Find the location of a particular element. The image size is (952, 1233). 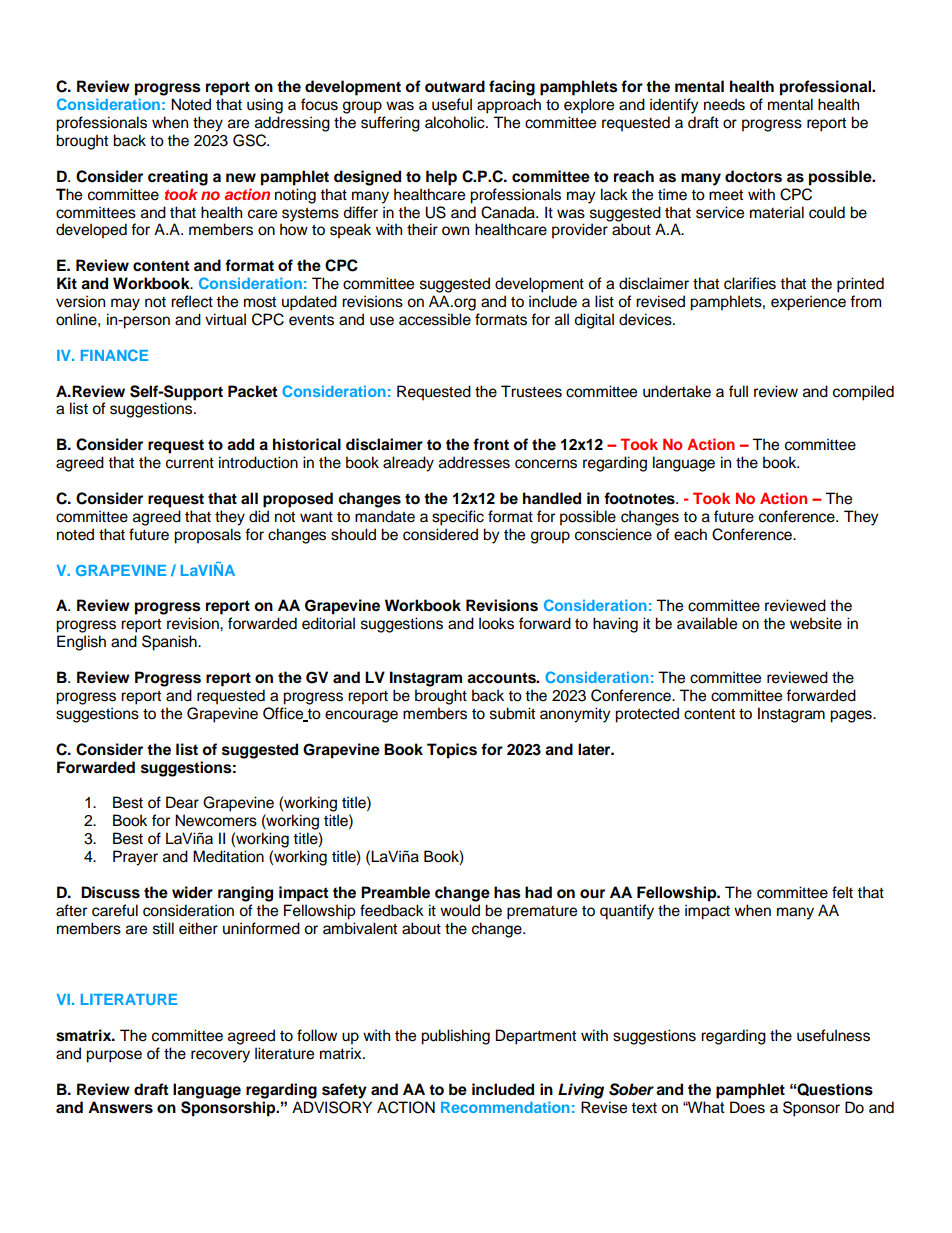

front is located at coordinates (491, 444).
